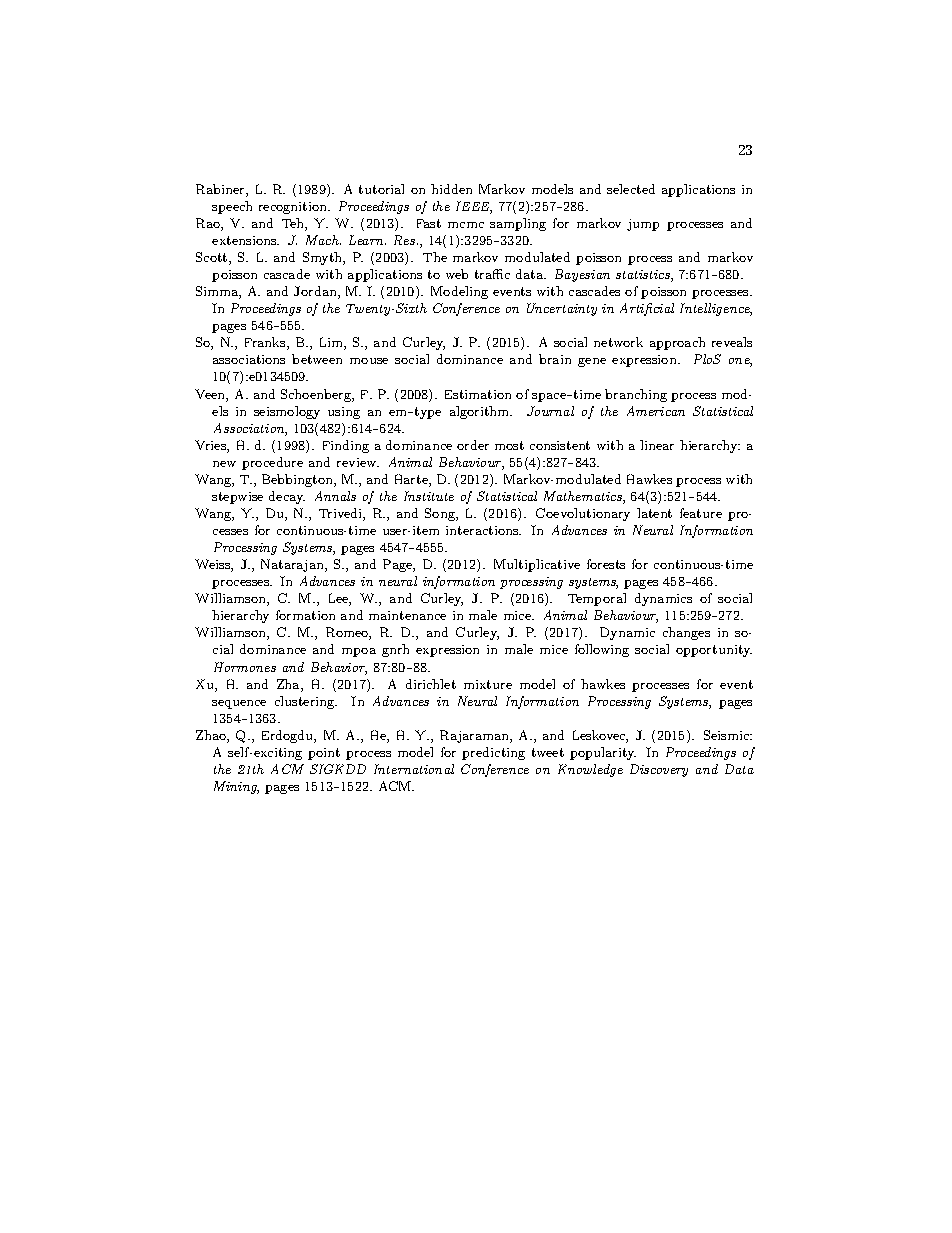 The image size is (952, 1233). I want to click on jump, so click(643, 225).
